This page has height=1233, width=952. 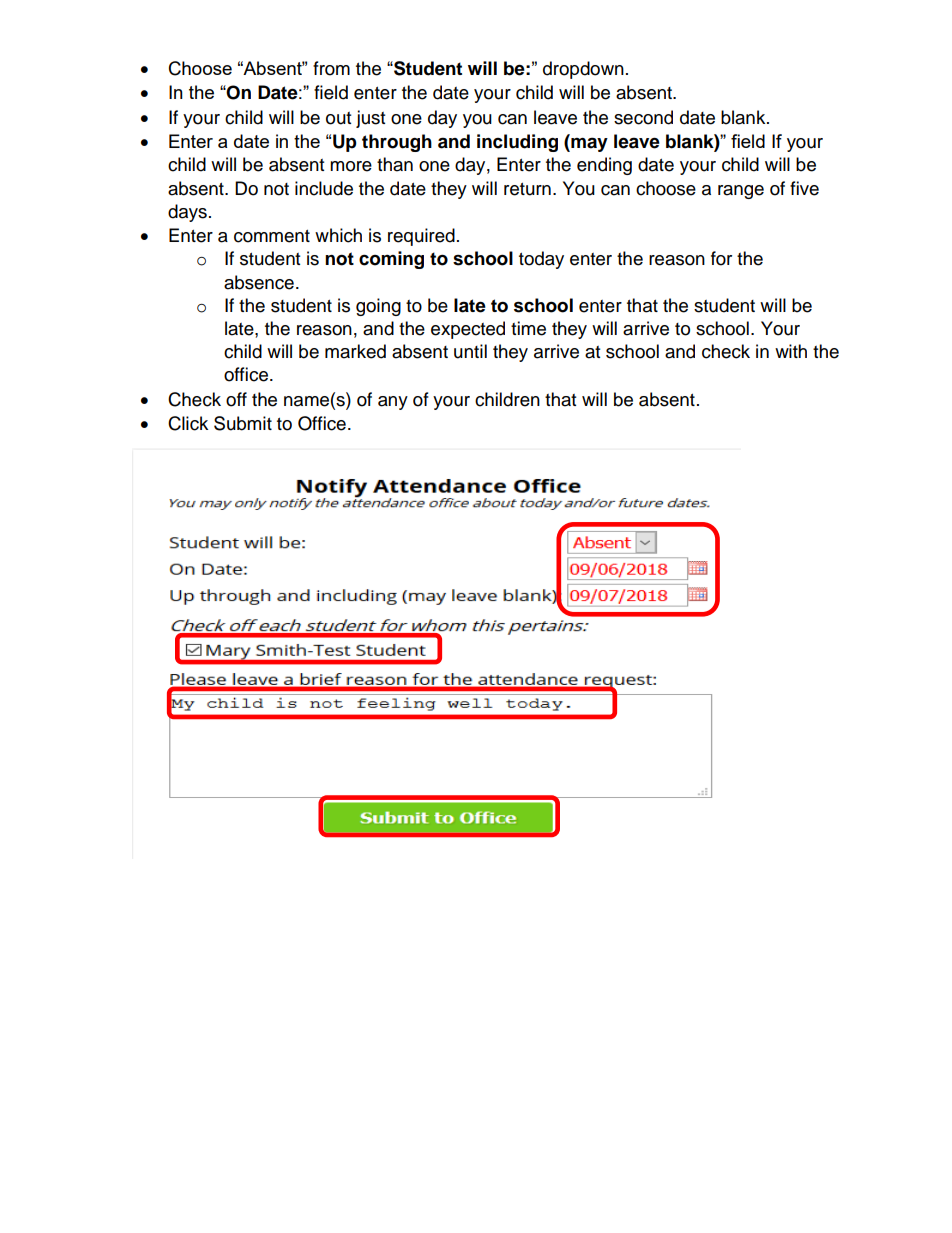 What do you see at coordinates (331, 68) in the page?
I see `from` at bounding box center [331, 68].
